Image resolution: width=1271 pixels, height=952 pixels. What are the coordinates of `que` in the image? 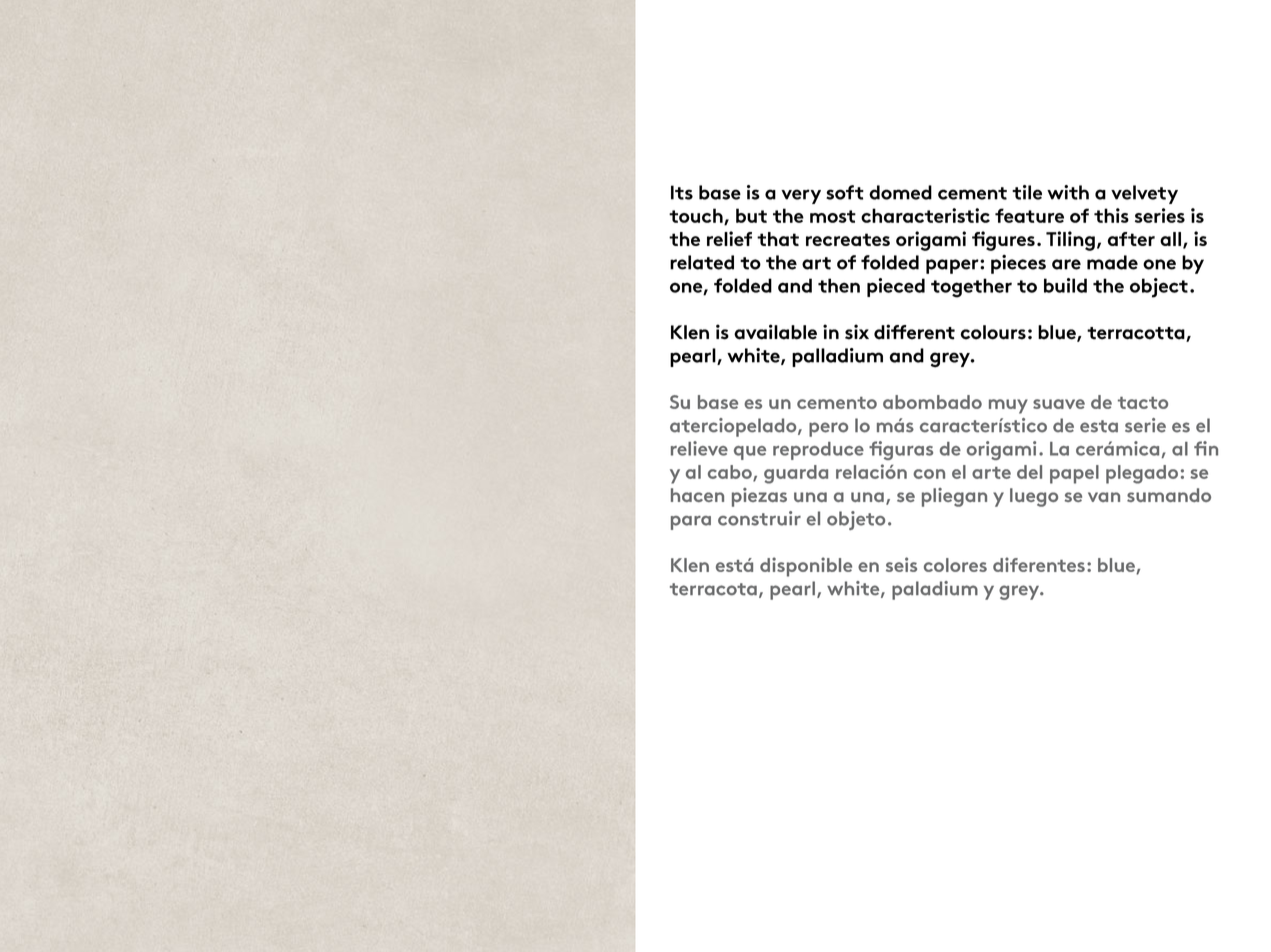 It's located at (750, 453).
